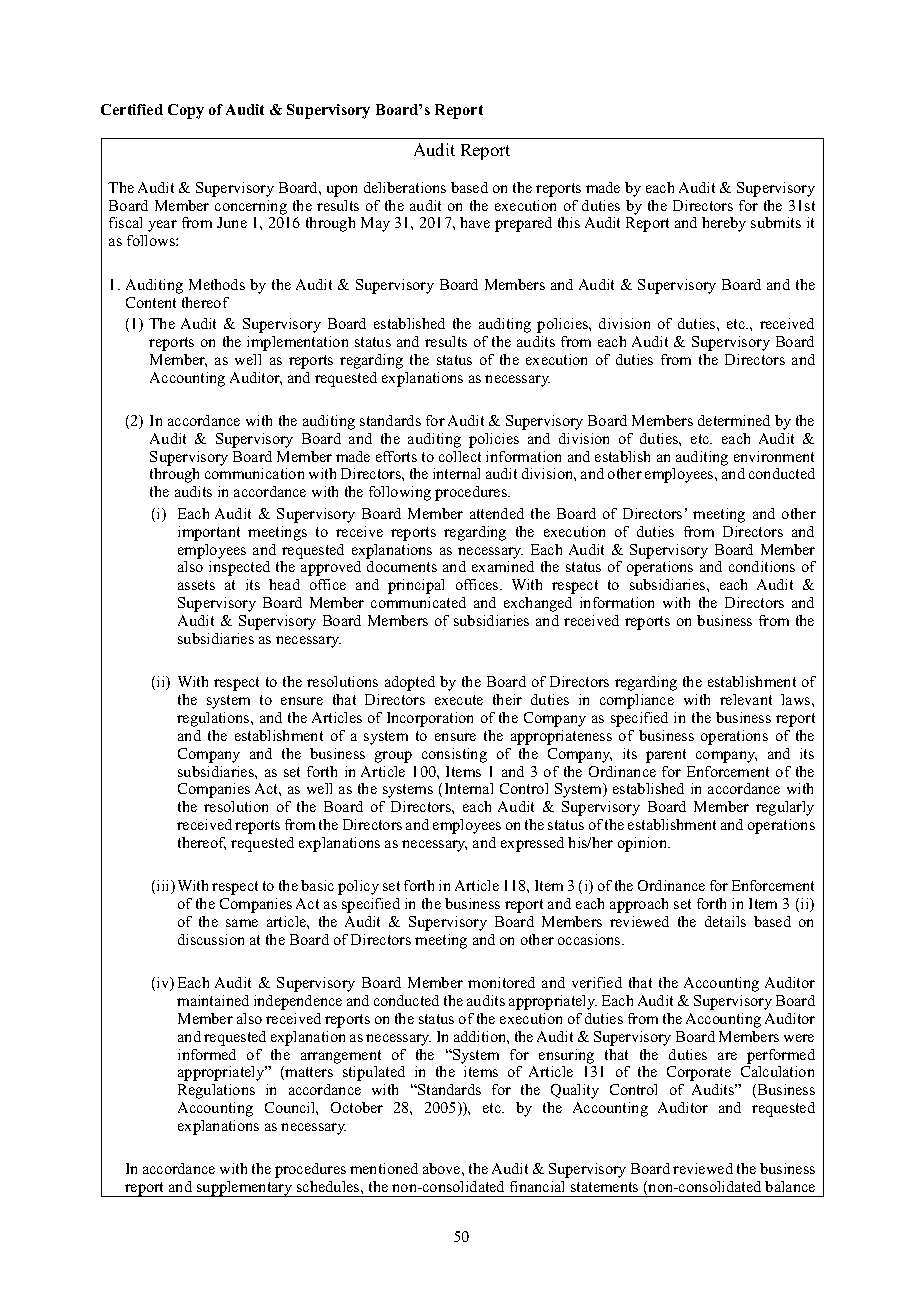 The width and height of the page is (924, 1308). What do you see at coordinates (186, 111) in the page?
I see `Copy` at bounding box center [186, 111].
